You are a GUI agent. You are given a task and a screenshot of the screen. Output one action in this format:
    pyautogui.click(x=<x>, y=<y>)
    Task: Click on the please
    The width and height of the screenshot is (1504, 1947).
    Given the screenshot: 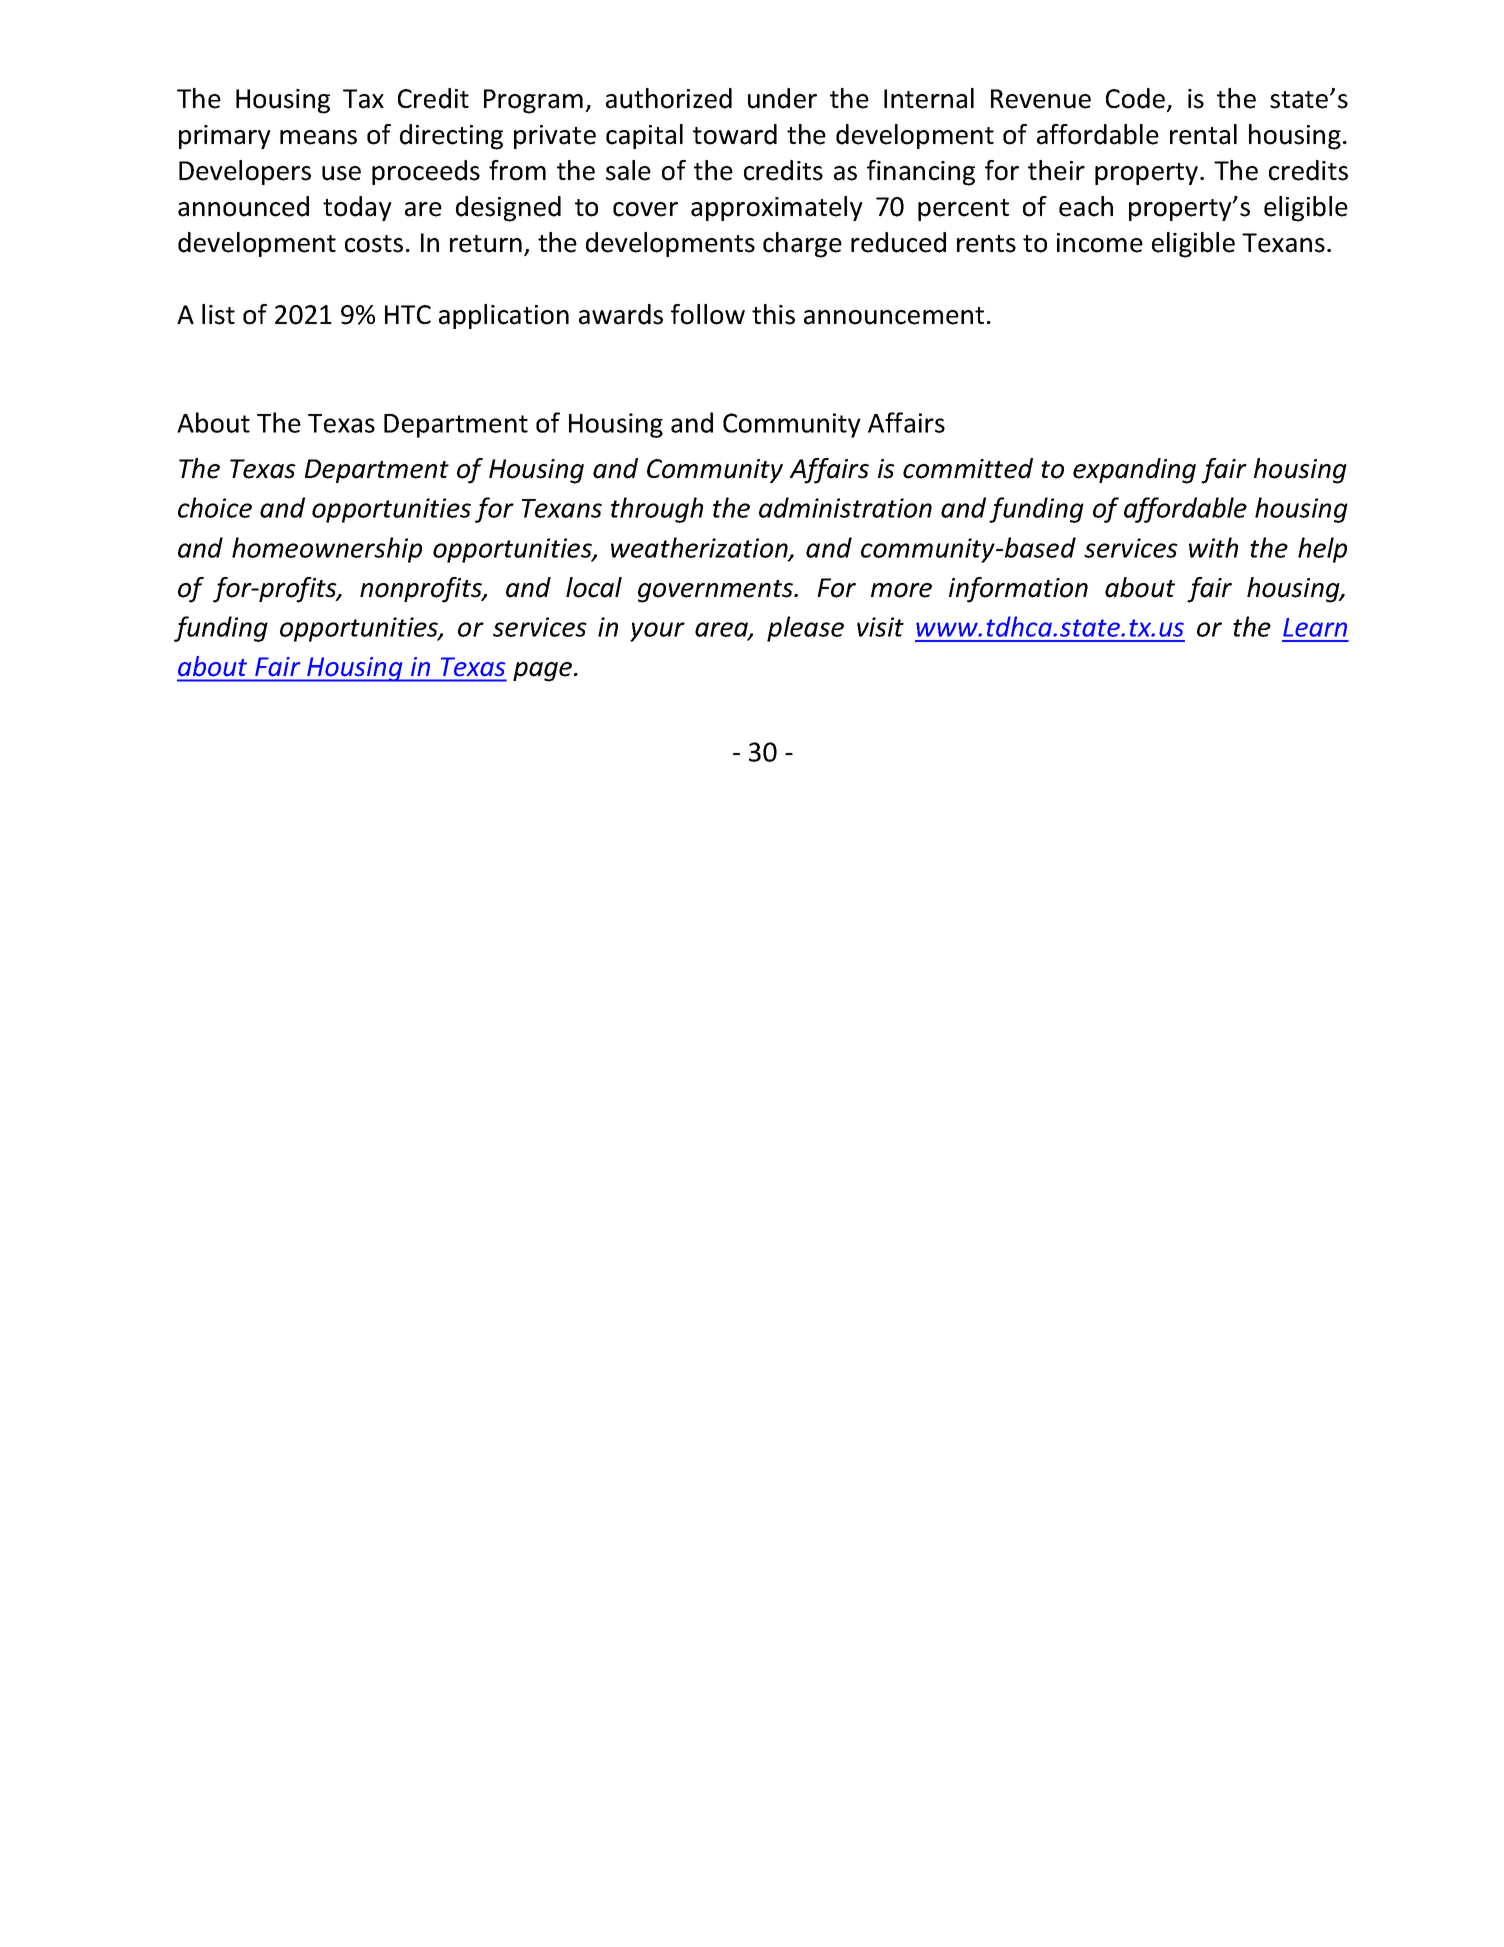 What is the action you would take?
    pyautogui.click(x=805, y=629)
